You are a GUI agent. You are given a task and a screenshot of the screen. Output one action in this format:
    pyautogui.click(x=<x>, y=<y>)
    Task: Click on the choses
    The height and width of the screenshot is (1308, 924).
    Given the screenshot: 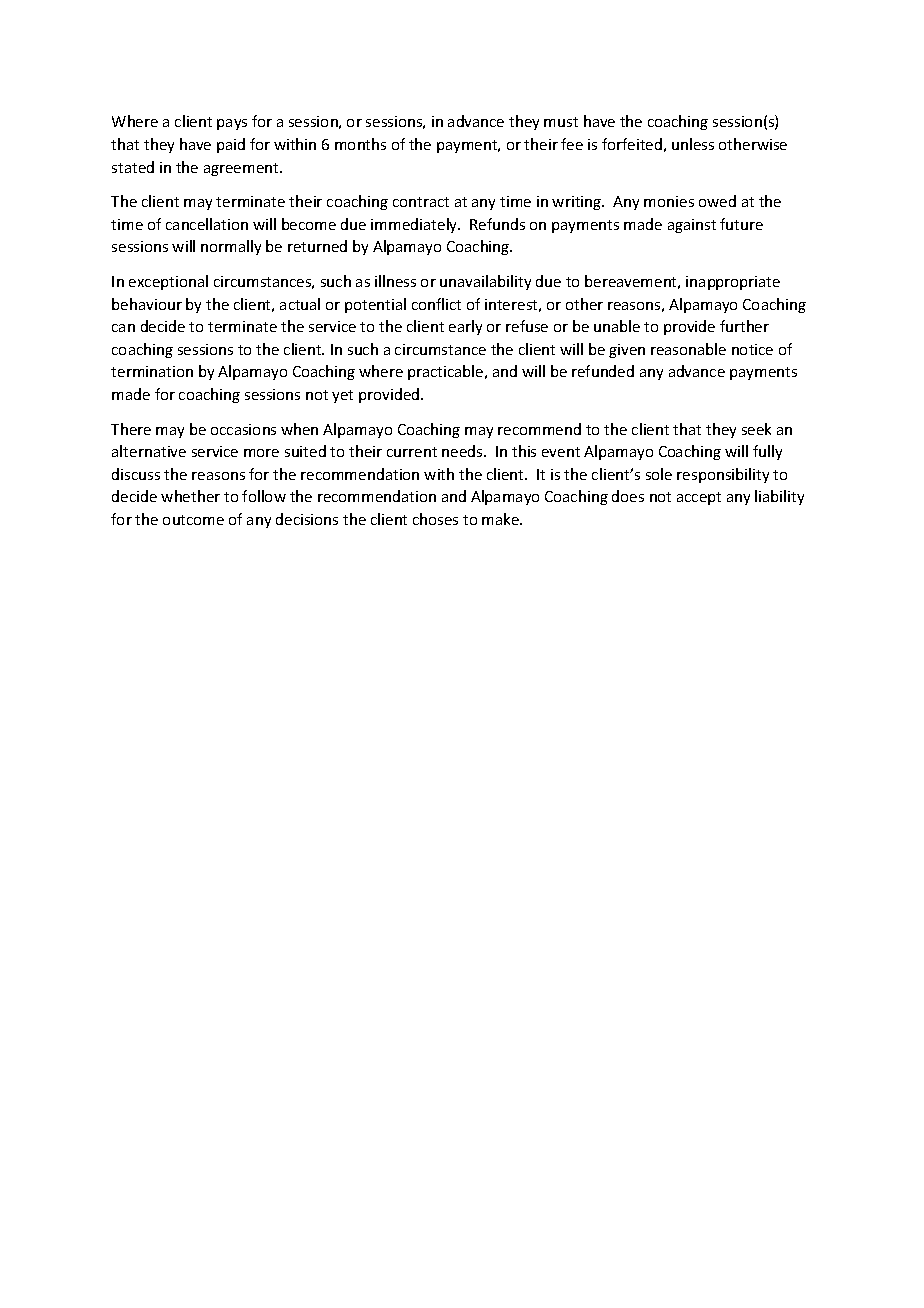 What is the action you would take?
    pyautogui.click(x=435, y=519)
